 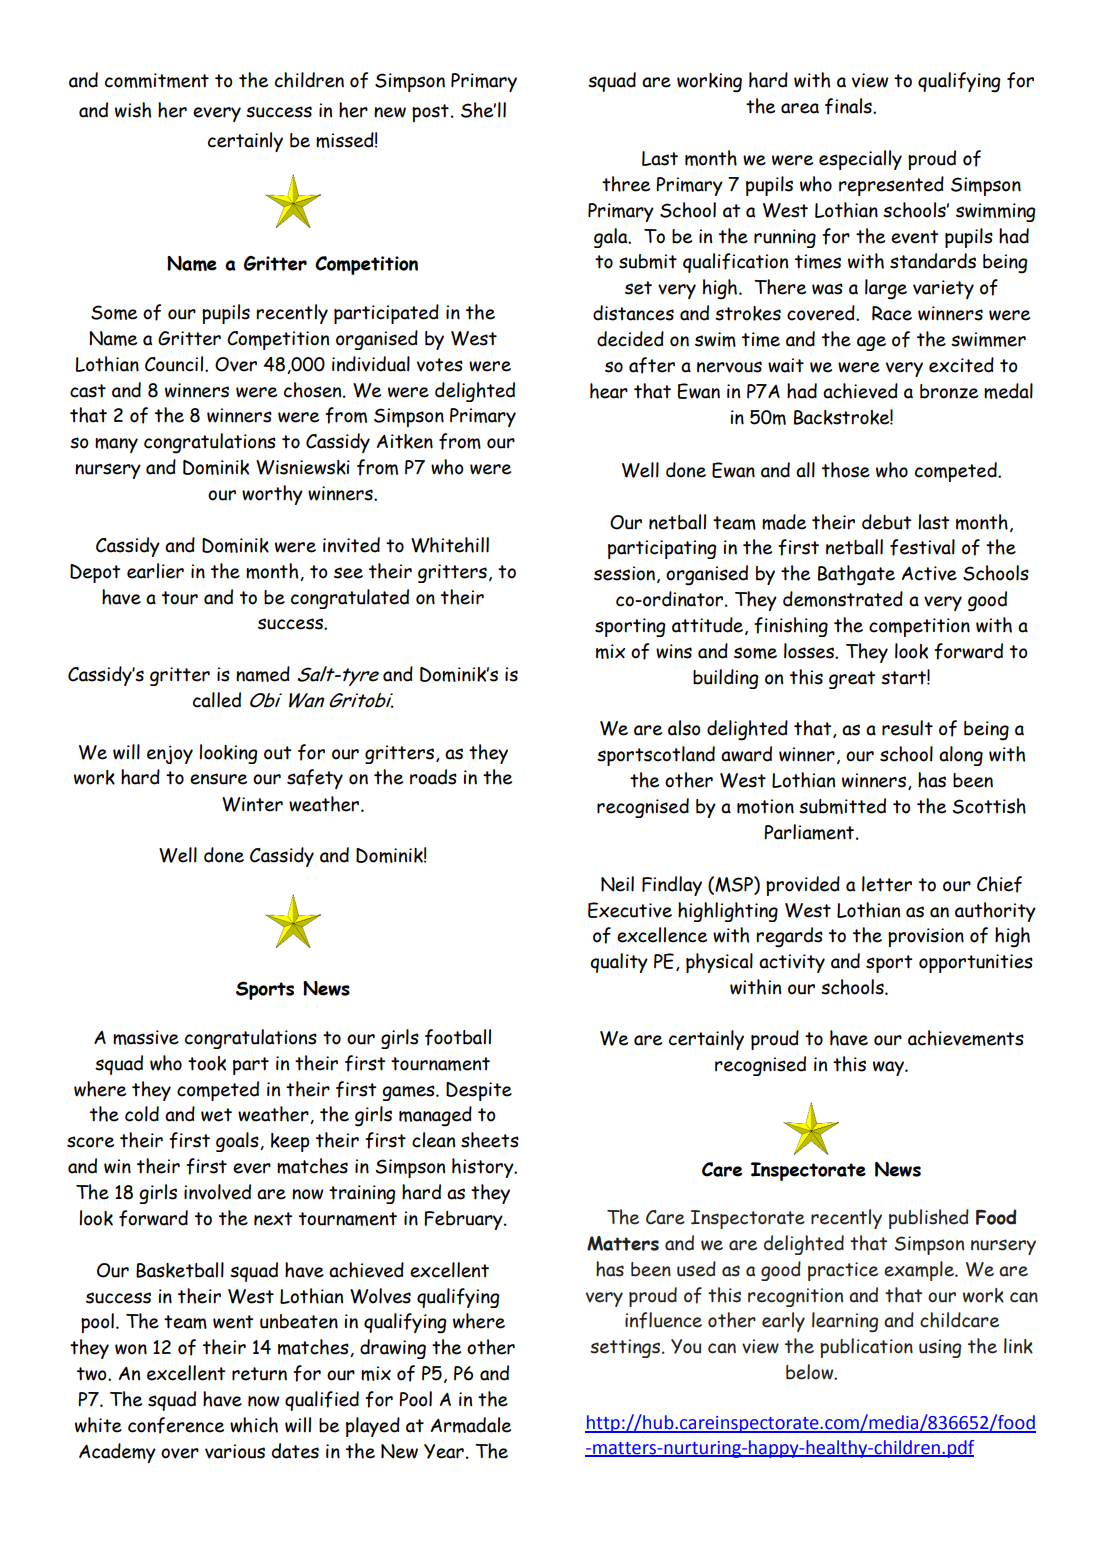 What do you see at coordinates (133, 110) in the document?
I see `wish` at bounding box center [133, 110].
